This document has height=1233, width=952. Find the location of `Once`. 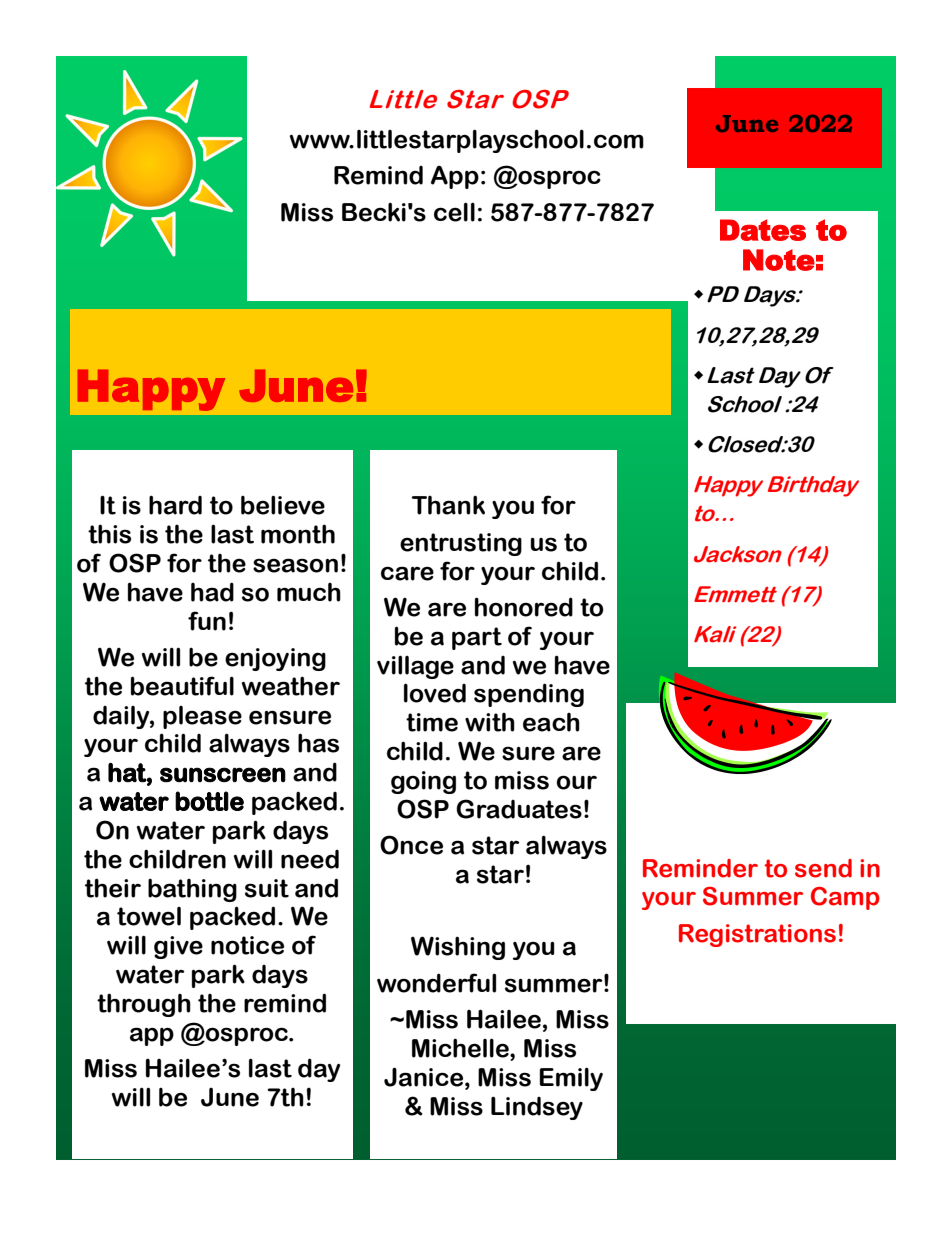

Once is located at coordinates (411, 845).
